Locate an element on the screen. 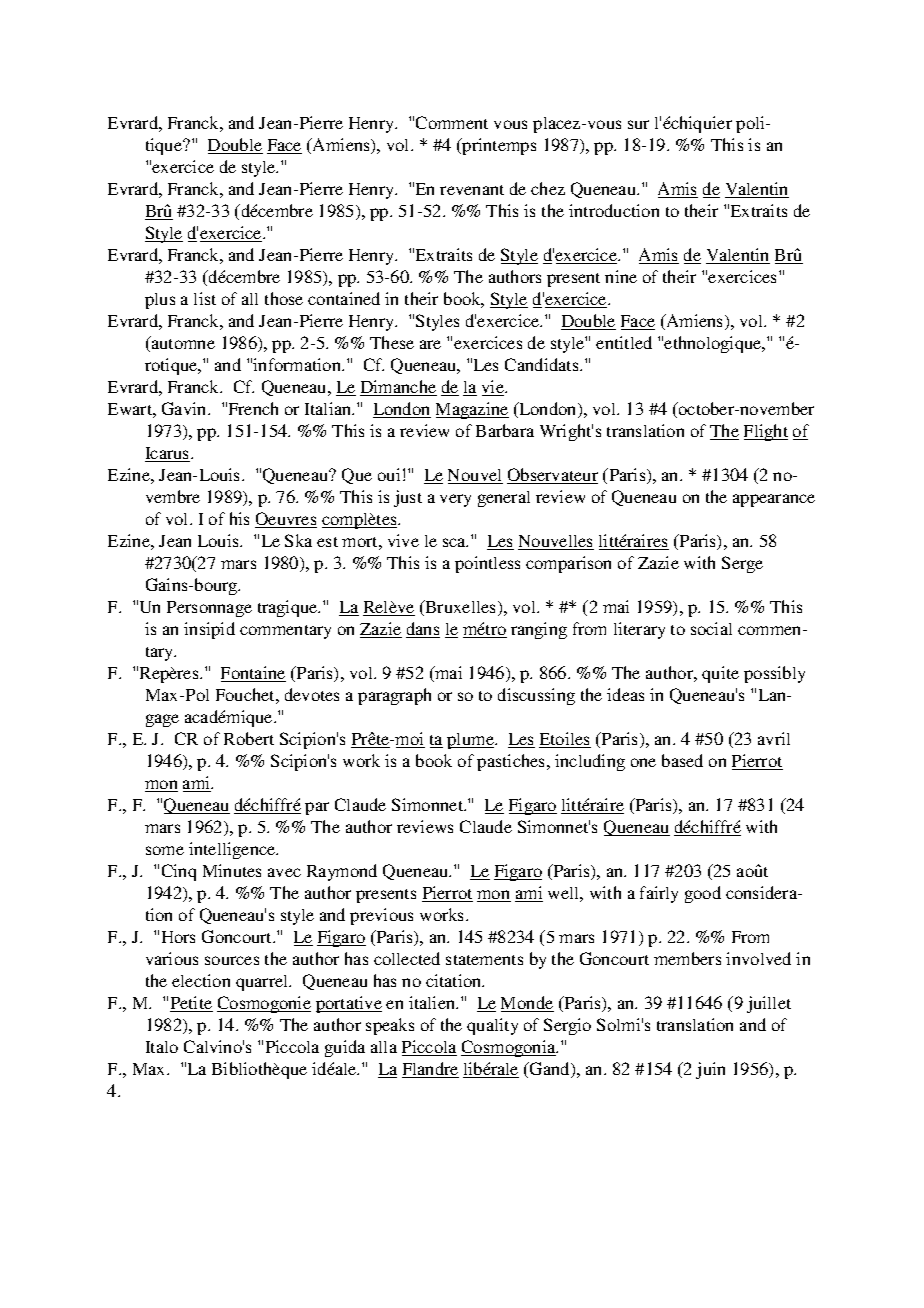 The height and width of the screenshot is (1308, 924). intelligence is located at coordinates (233, 850).
